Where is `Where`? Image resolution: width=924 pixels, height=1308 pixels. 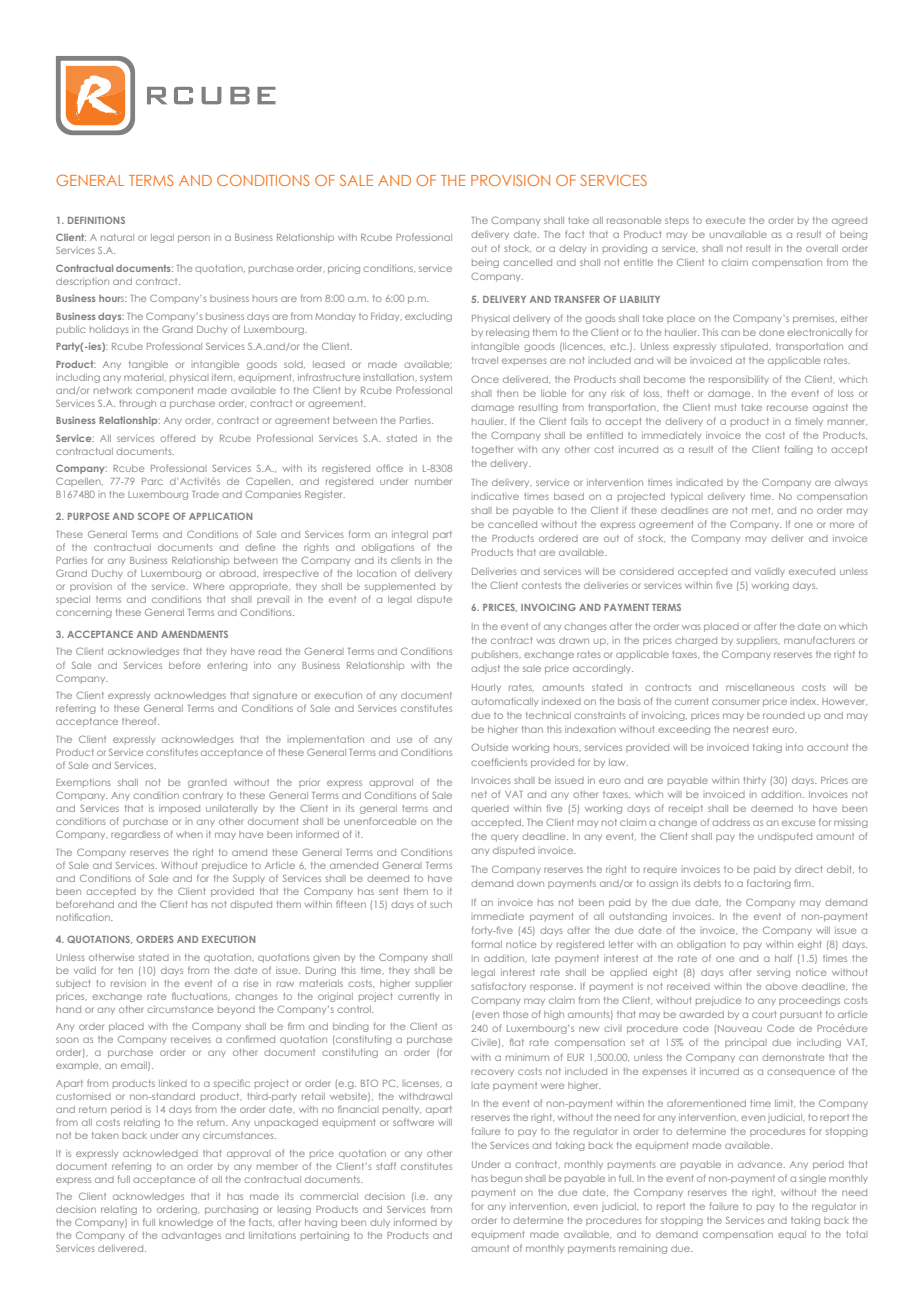 Where is located at coordinates (208, 586).
